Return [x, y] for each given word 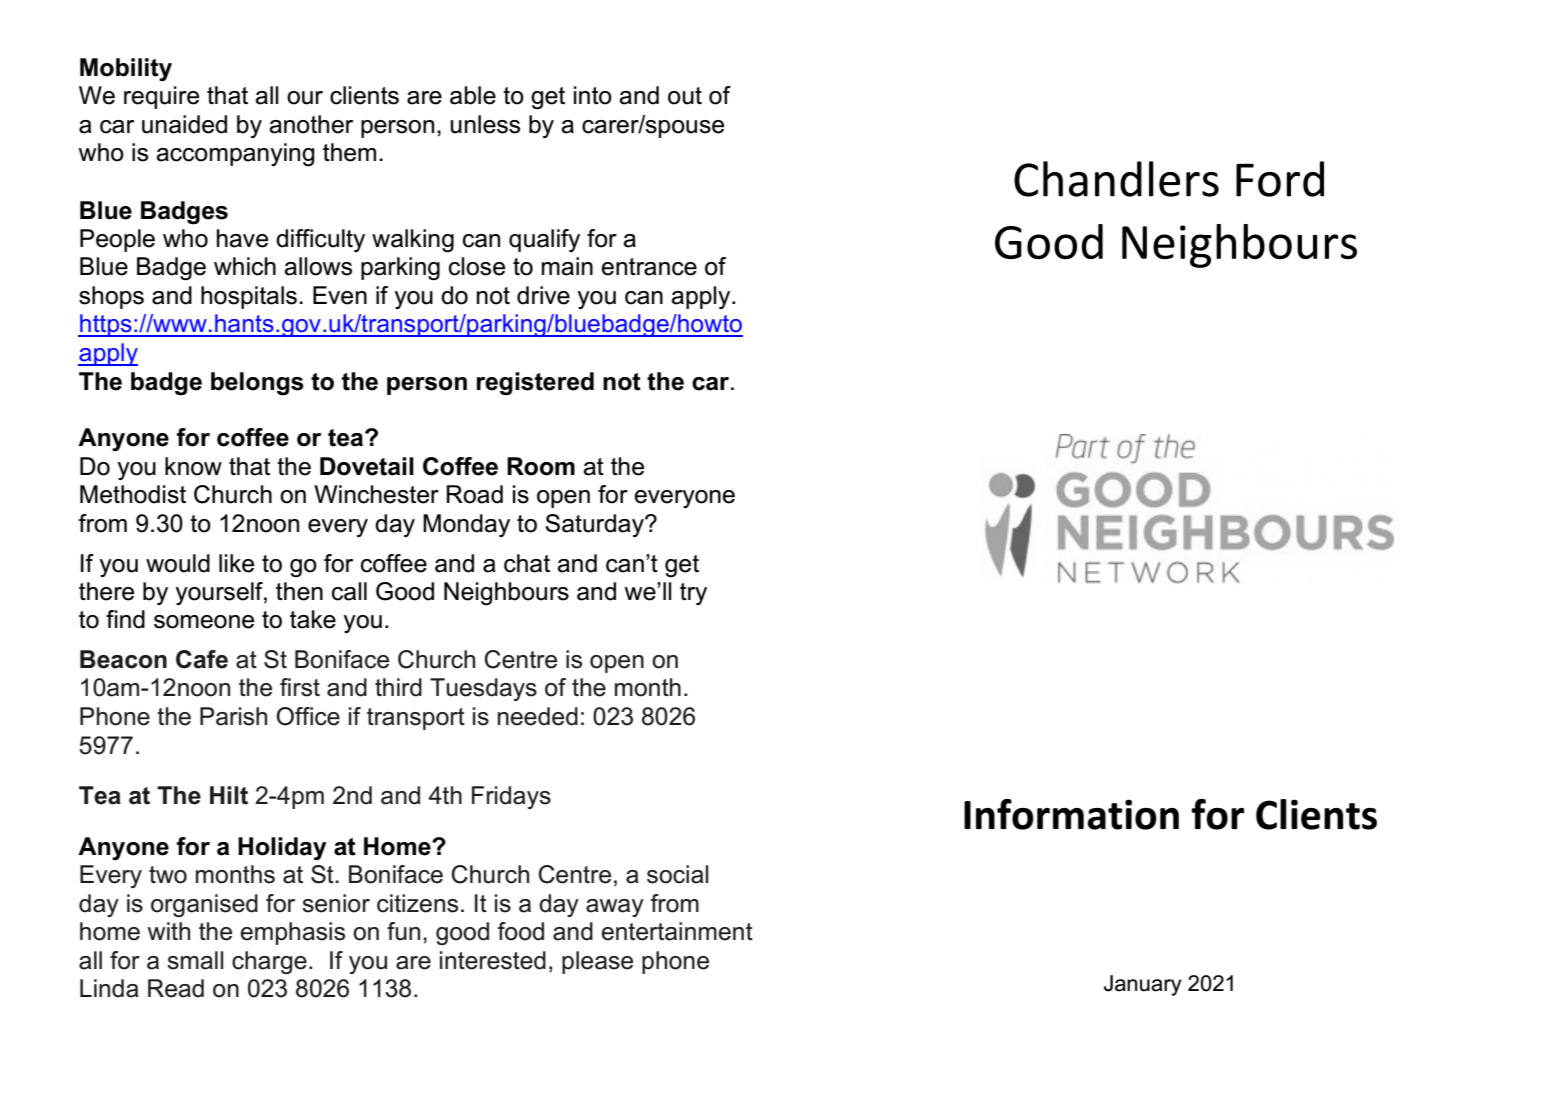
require [161, 97]
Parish [233, 716]
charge [269, 962]
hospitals [249, 297]
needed [538, 716]
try [693, 594]
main [567, 266]
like [236, 563]
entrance [649, 267]
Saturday [595, 525]
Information [1071, 814]
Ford [1280, 179]
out [685, 96]
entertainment [677, 931]
